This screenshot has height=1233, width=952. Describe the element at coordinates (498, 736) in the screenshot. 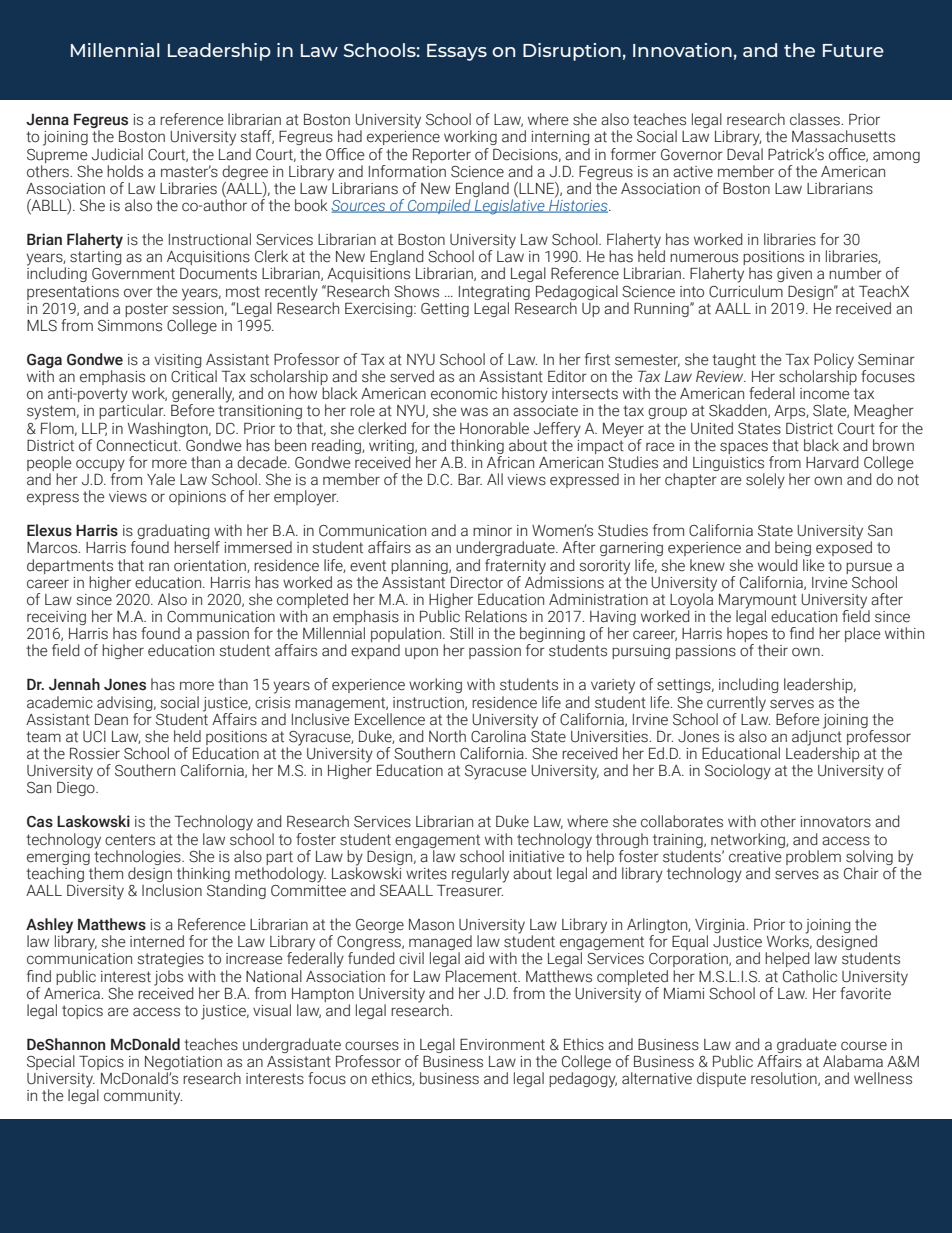

I see `Carolina` at that location.
